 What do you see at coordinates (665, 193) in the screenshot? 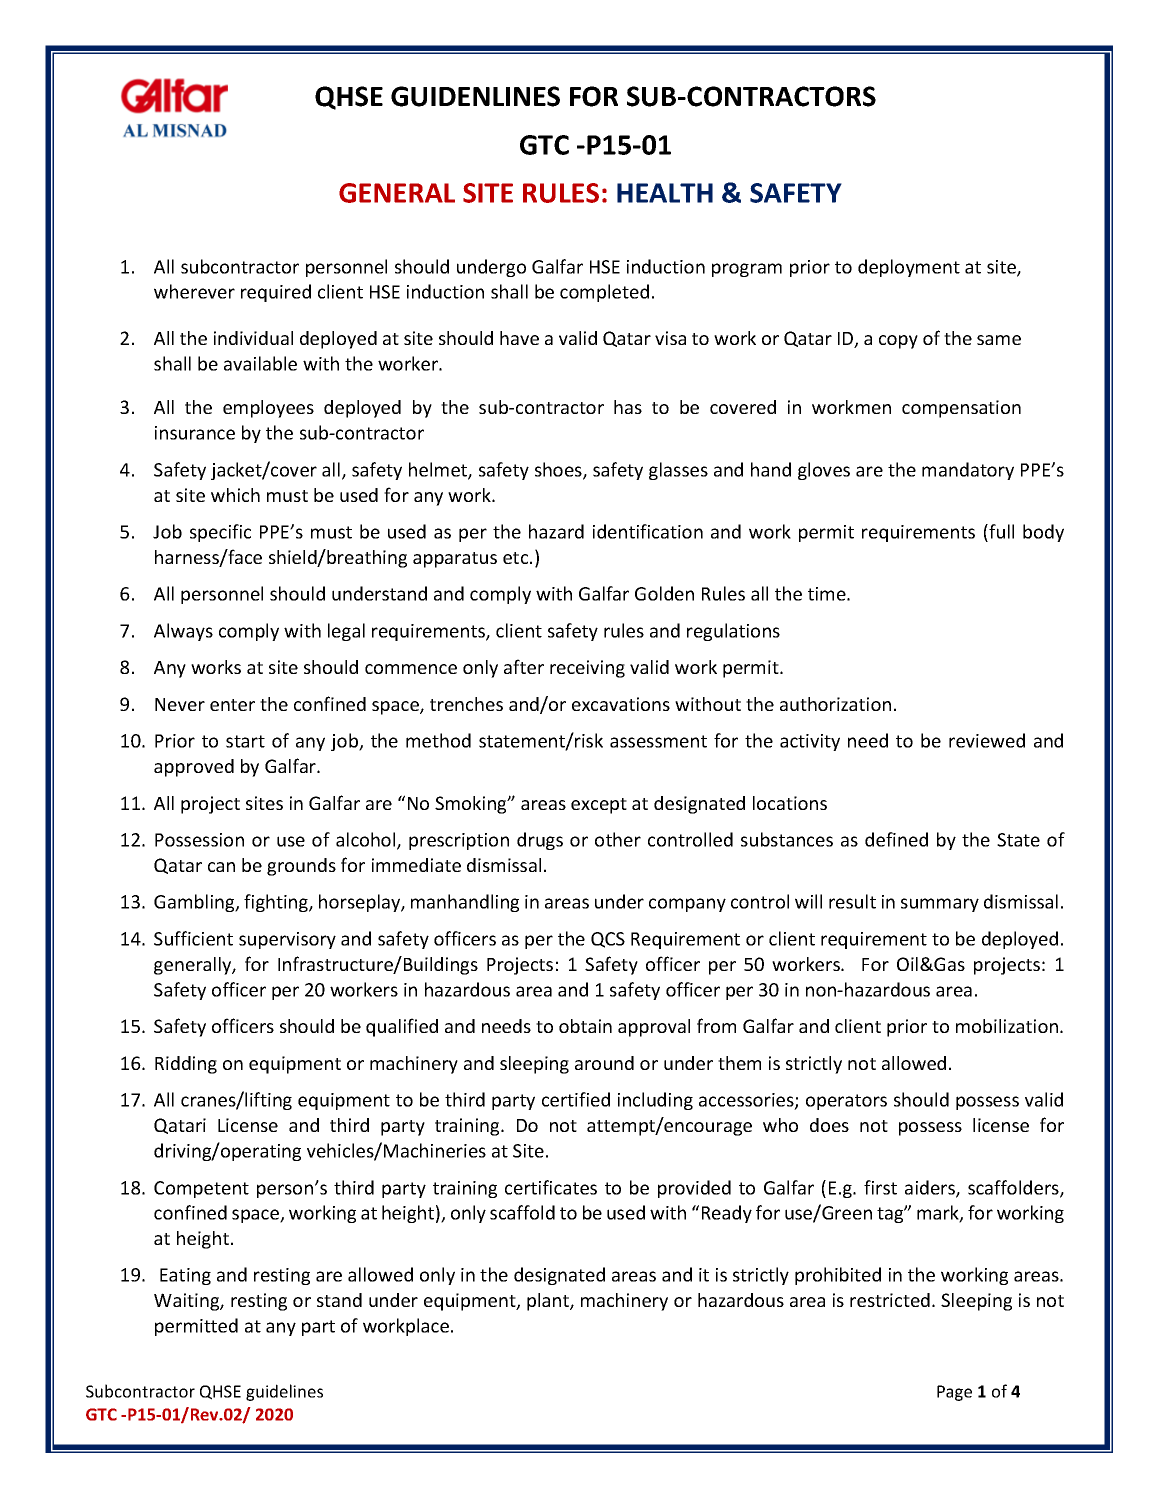
I see `HEALTH` at bounding box center [665, 193].
